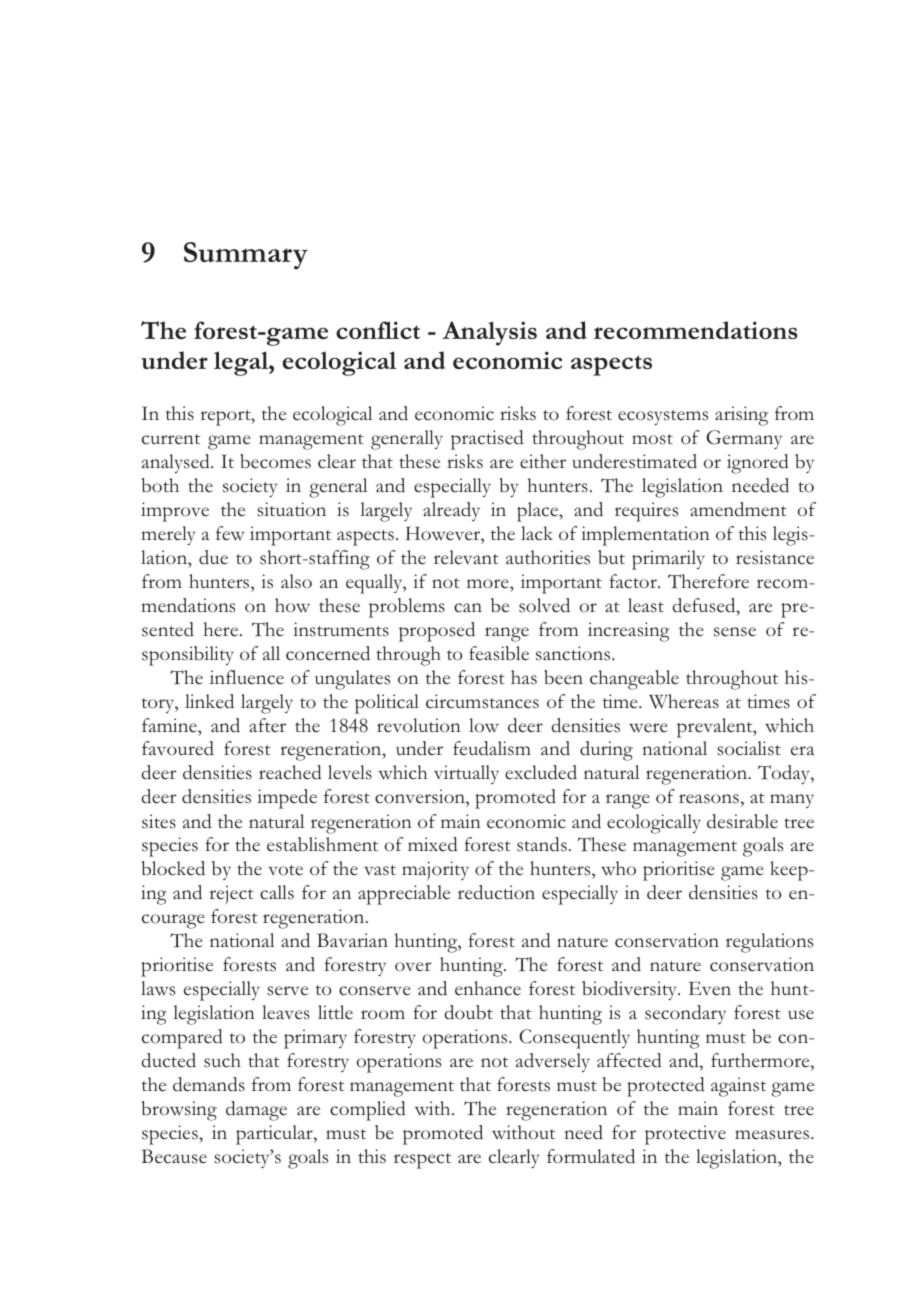 This document has width=924, height=1308. What do you see at coordinates (668, 560) in the document?
I see `primarily` at bounding box center [668, 560].
